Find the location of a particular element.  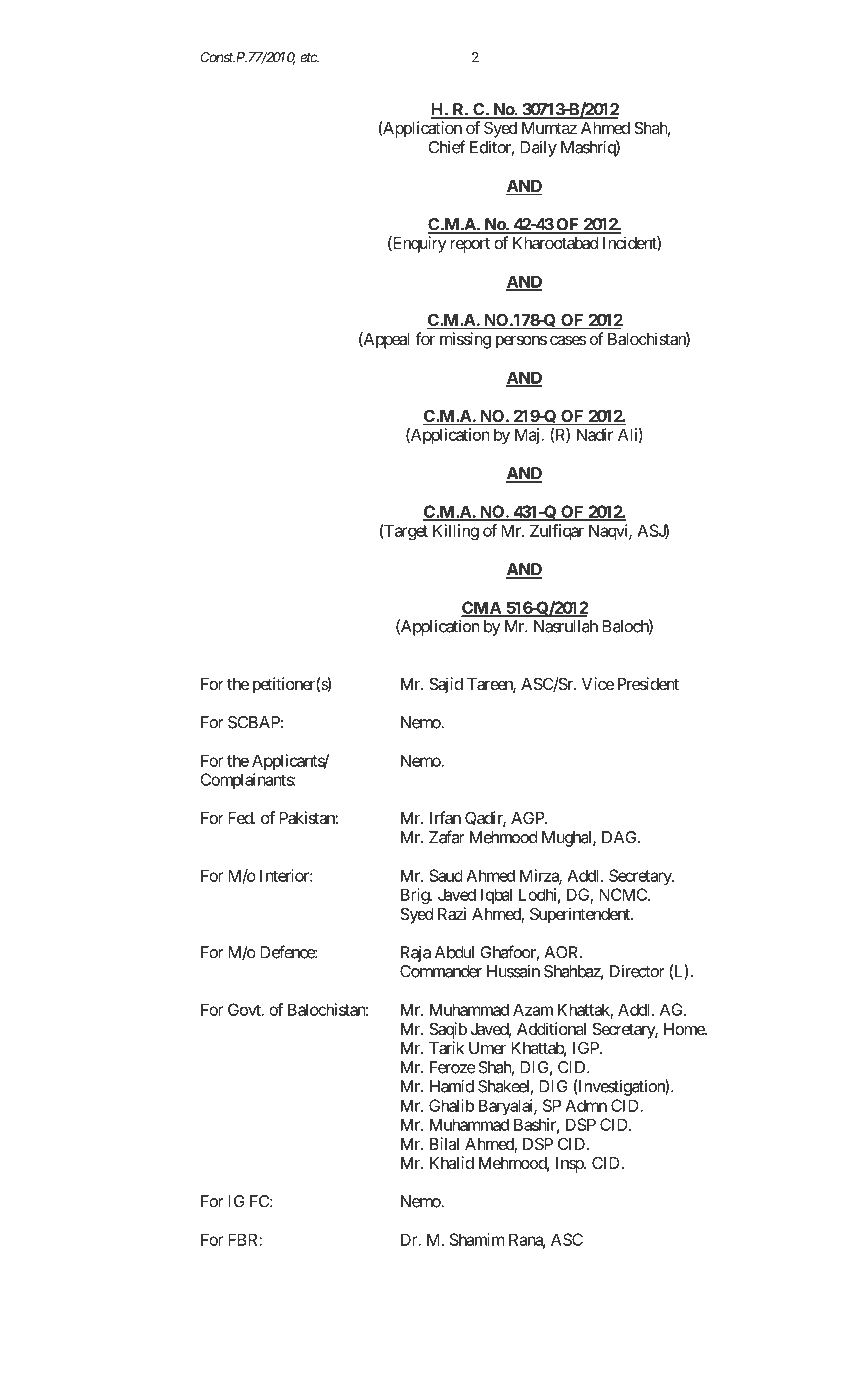

Bilal is located at coordinates (444, 1143).
